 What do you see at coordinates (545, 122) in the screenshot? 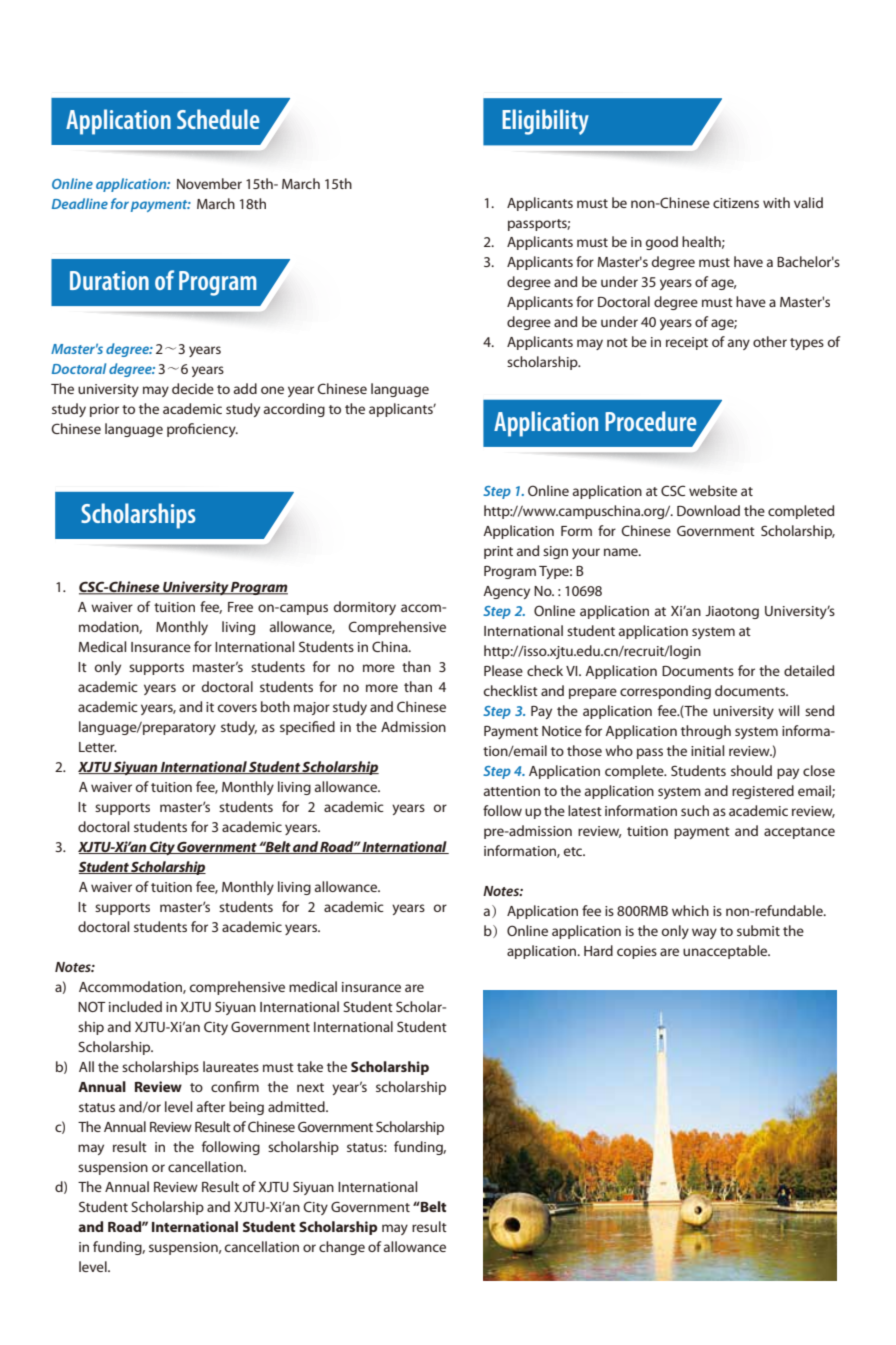
I see `Eligibility` at bounding box center [545, 122].
